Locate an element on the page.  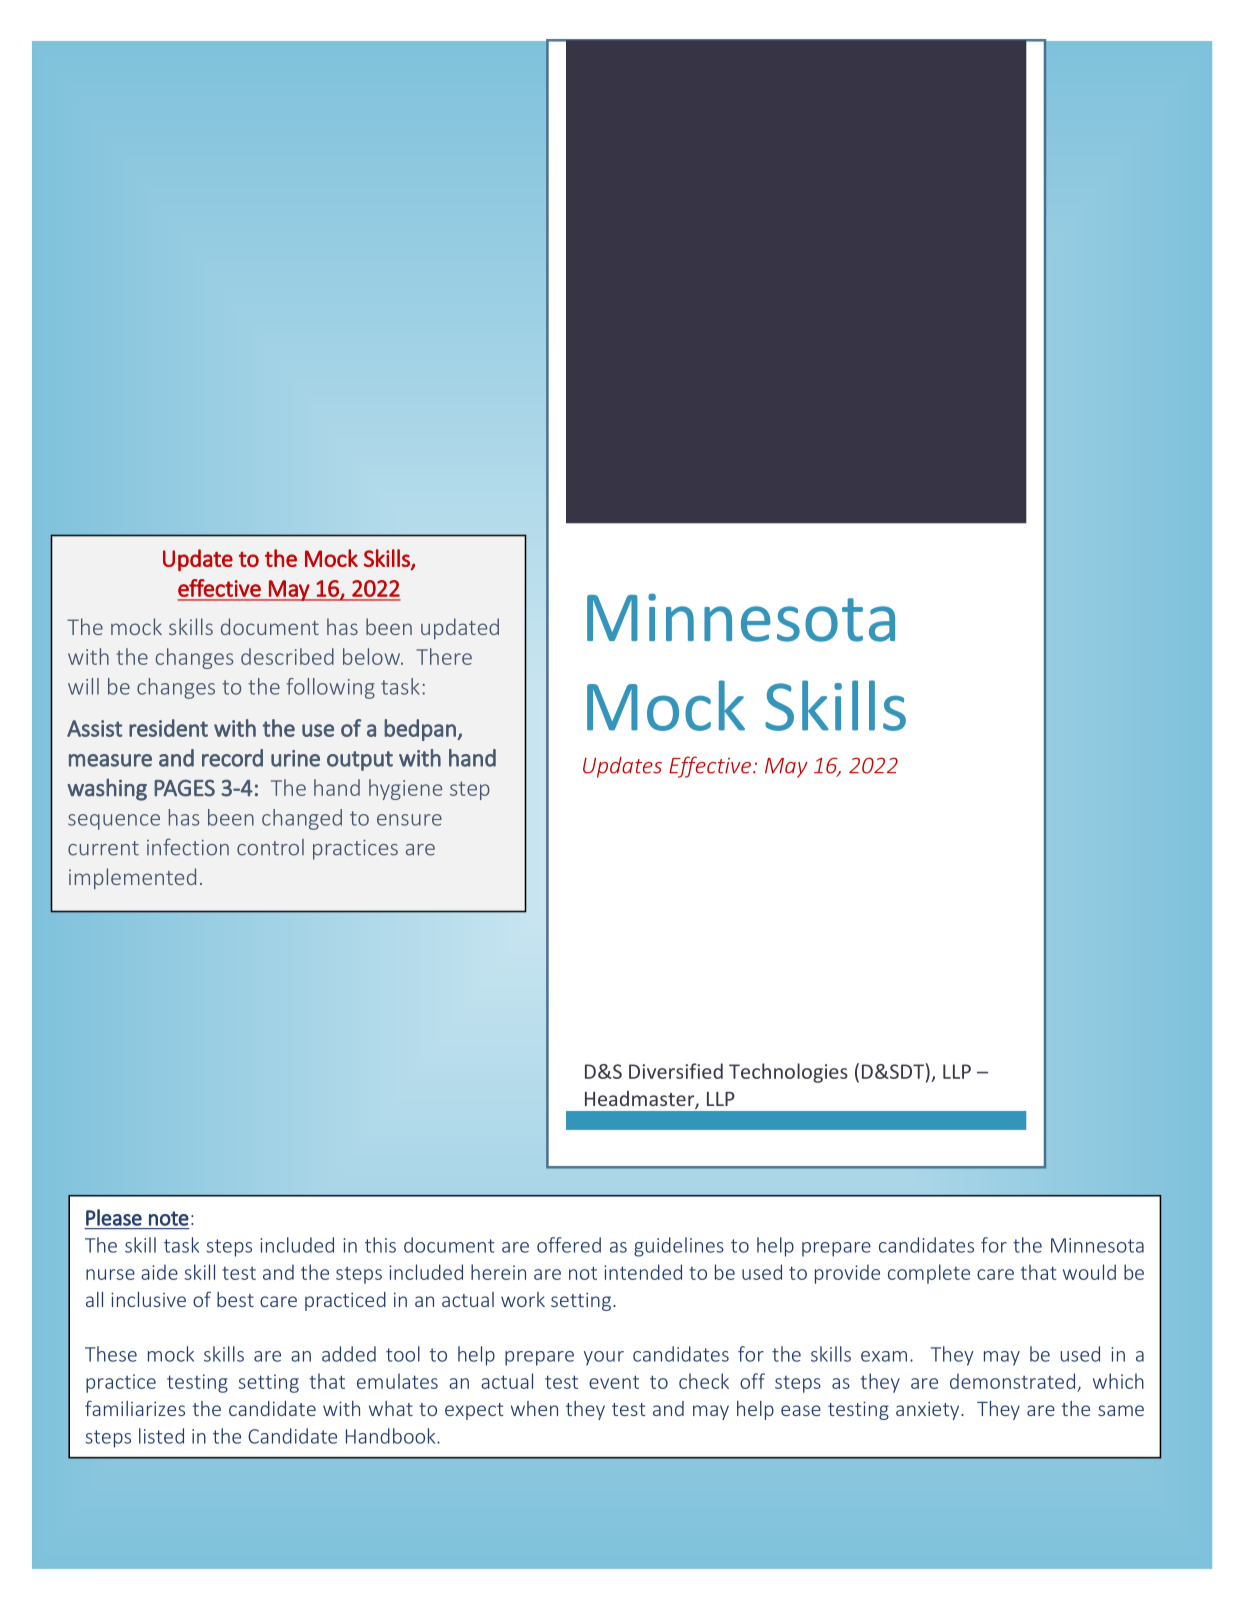
ensure is located at coordinates (409, 820).
